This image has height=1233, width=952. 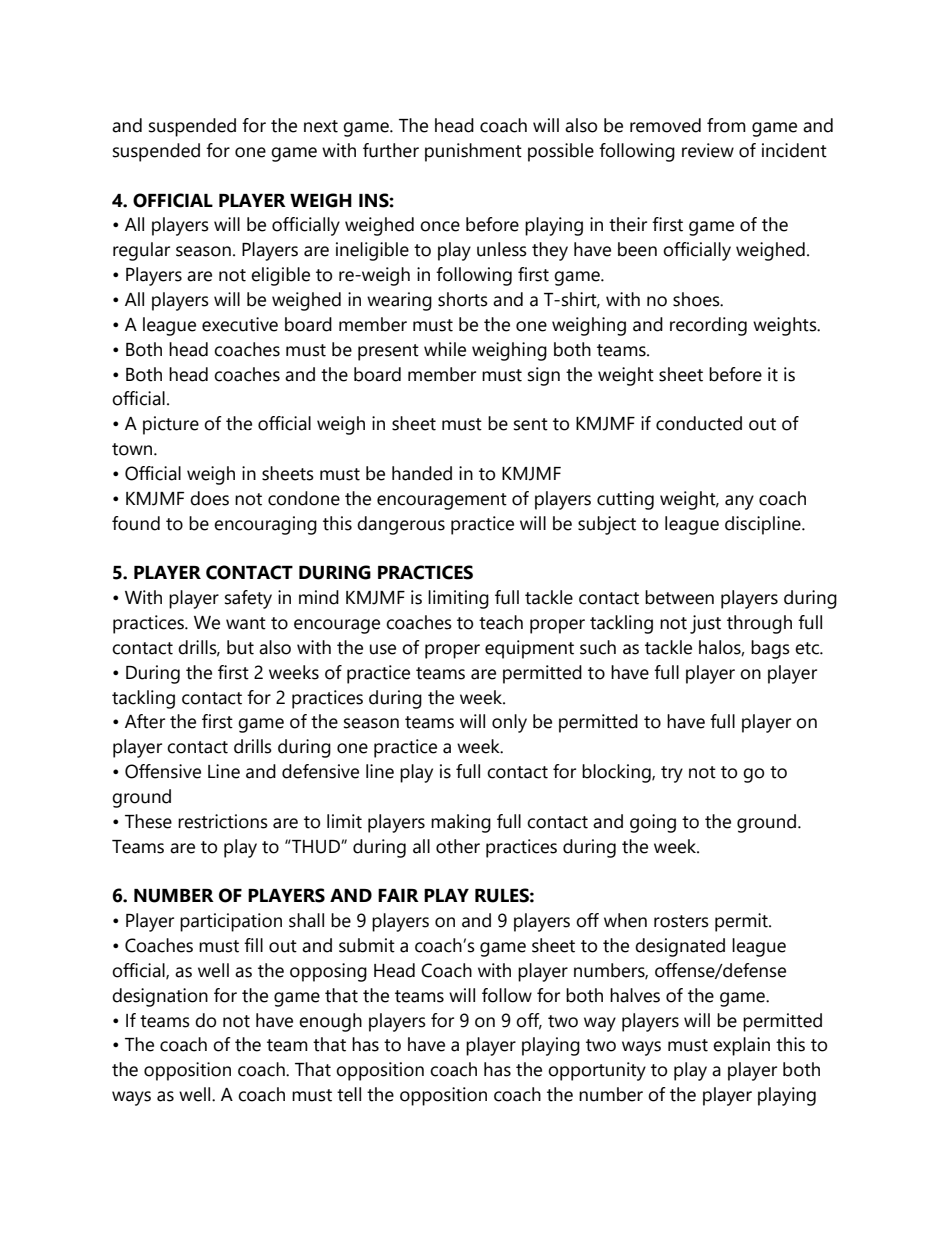 I want to click on punishment, so click(x=473, y=152).
